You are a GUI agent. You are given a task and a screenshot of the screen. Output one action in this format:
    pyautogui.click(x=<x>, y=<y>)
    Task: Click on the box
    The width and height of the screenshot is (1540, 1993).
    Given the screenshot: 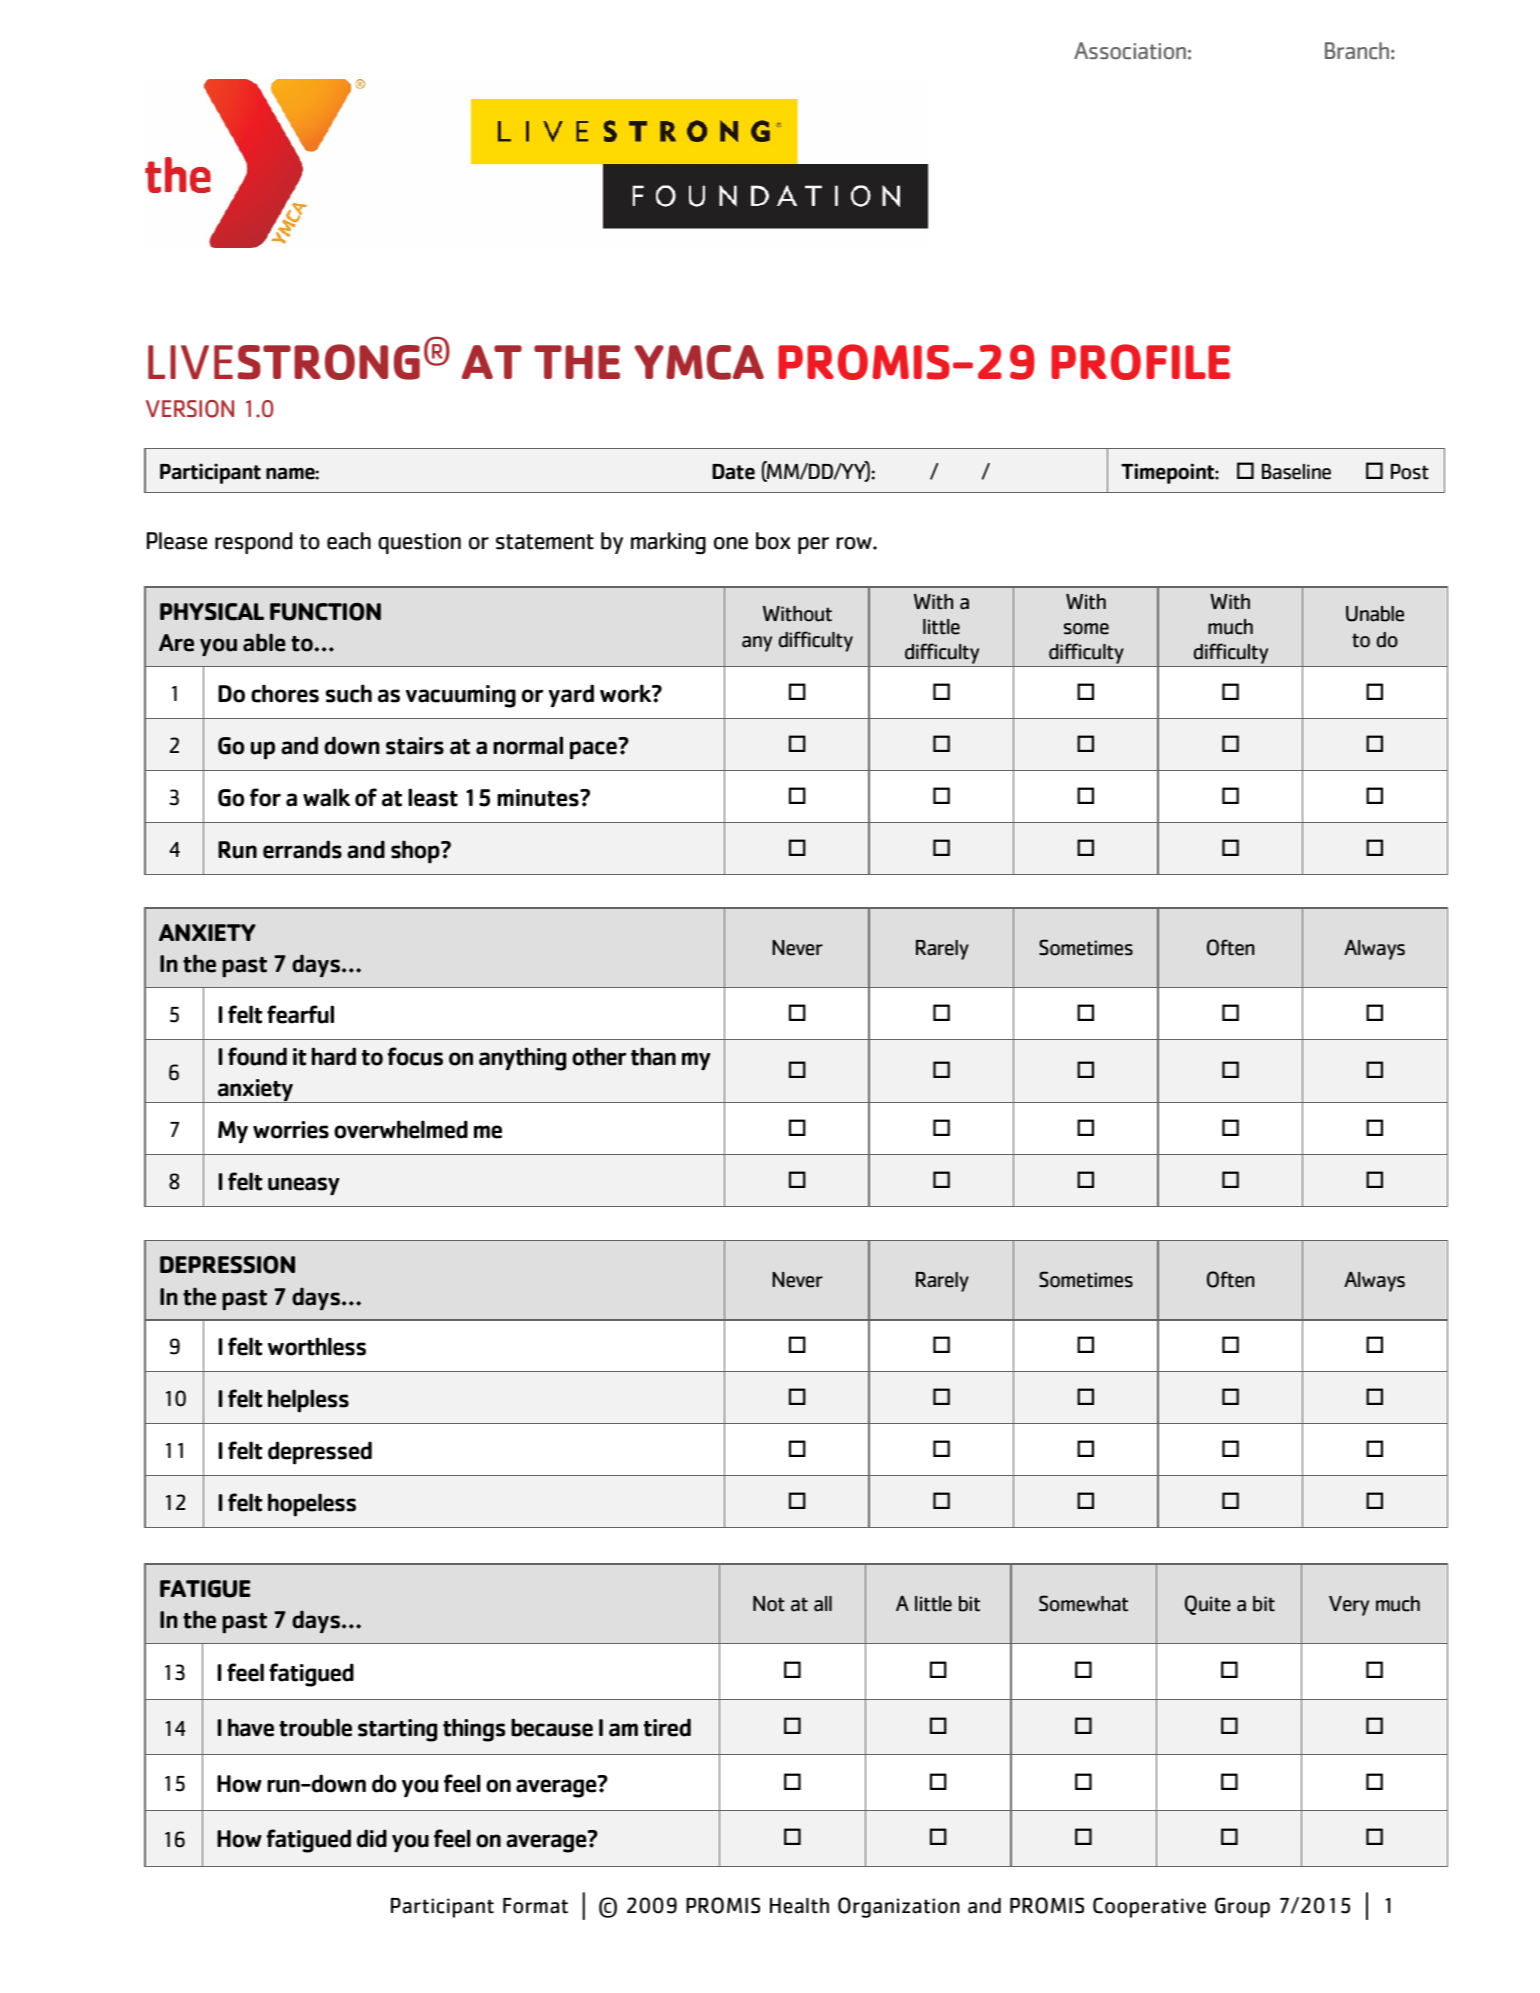 What is the action you would take?
    pyautogui.click(x=773, y=541)
